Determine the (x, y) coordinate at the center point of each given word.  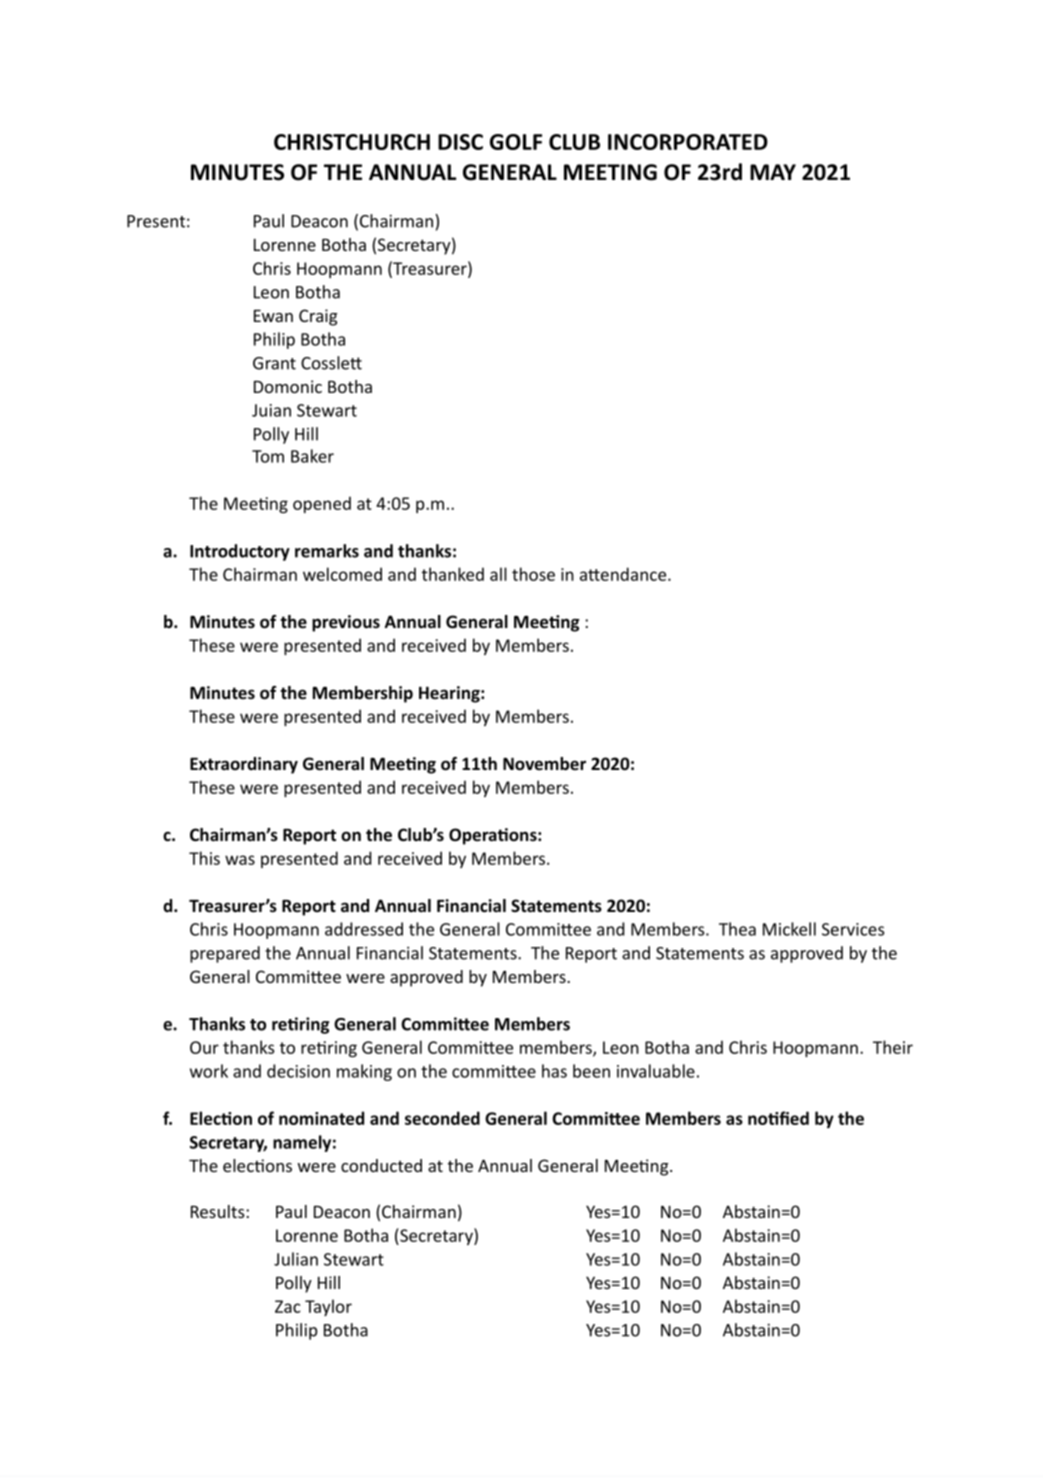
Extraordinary (244, 765)
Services (853, 929)
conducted (381, 1165)
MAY (773, 172)
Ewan (273, 316)
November (544, 764)
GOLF (516, 142)
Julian (296, 1259)
